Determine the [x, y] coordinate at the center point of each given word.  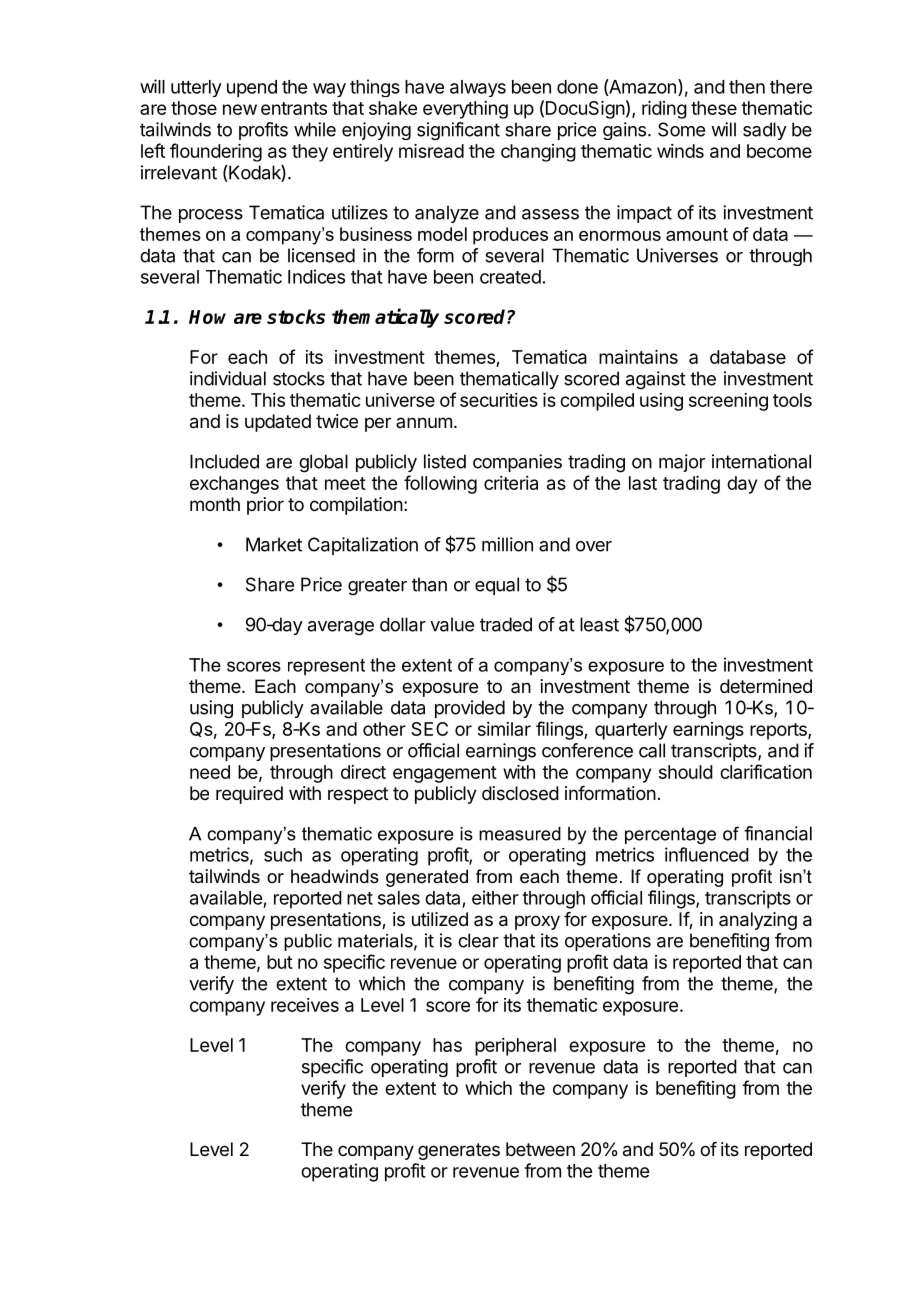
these [714, 108]
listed [445, 461]
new [240, 109]
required [249, 795]
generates [459, 1151]
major [682, 463]
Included [224, 461]
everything [465, 110]
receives [305, 1005]
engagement [445, 774]
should [686, 772]
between [540, 1149]
